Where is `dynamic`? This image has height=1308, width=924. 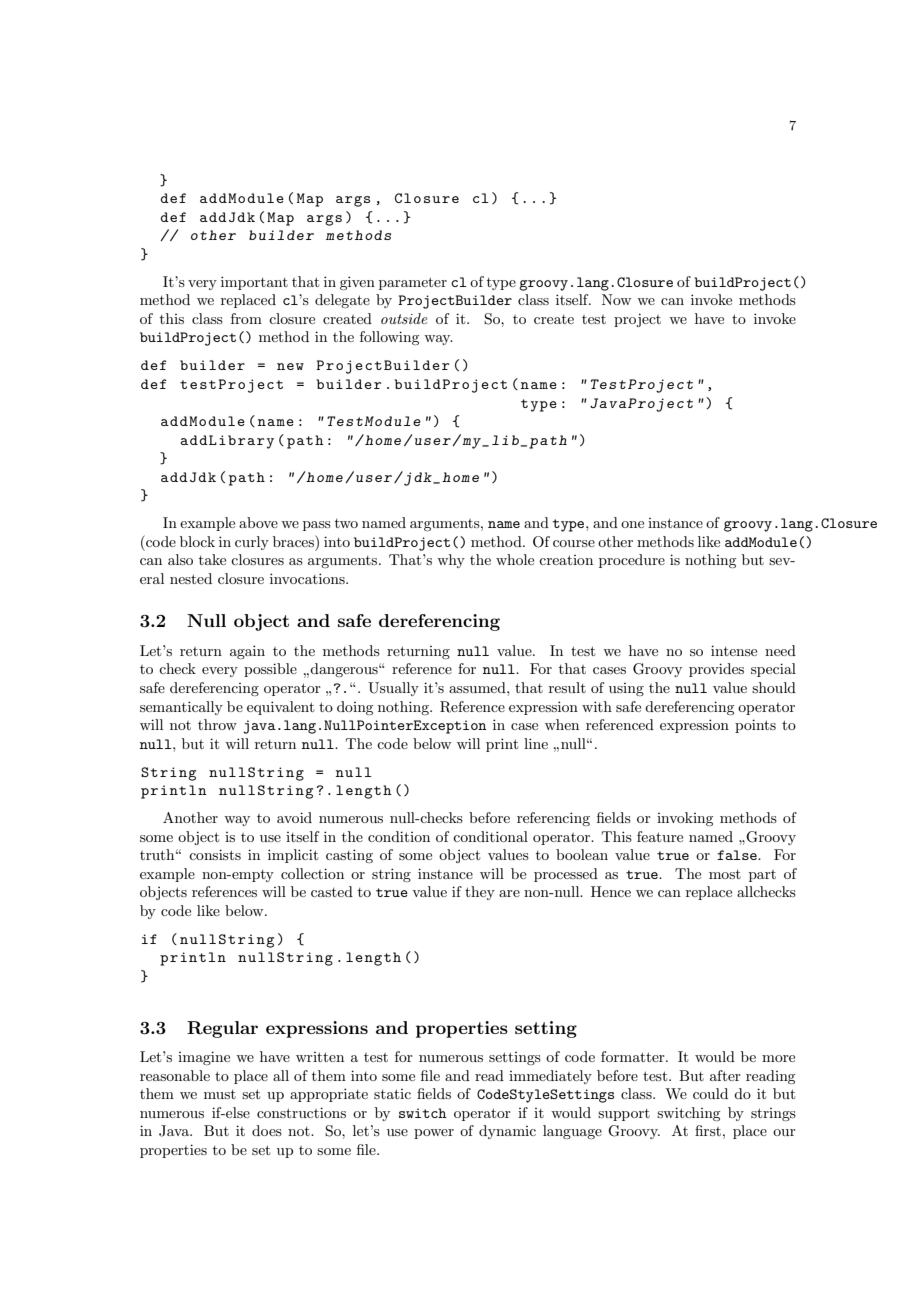
dynamic is located at coordinates (507, 1132).
